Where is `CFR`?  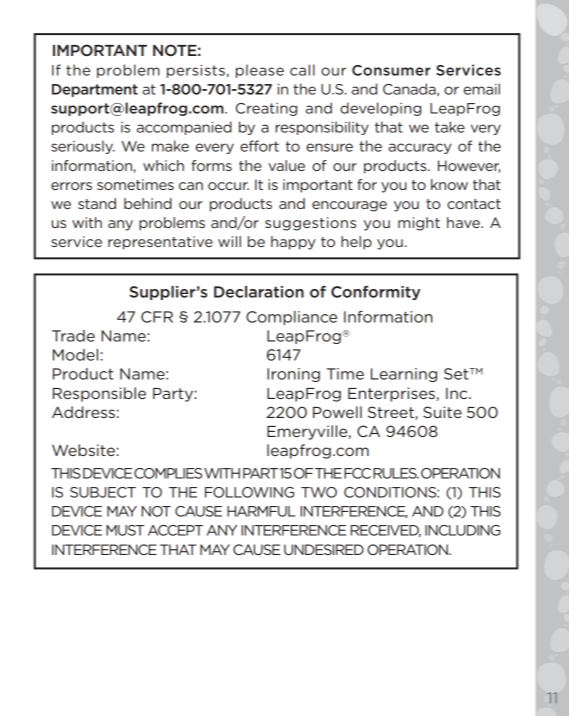
CFR is located at coordinates (157, 317).
